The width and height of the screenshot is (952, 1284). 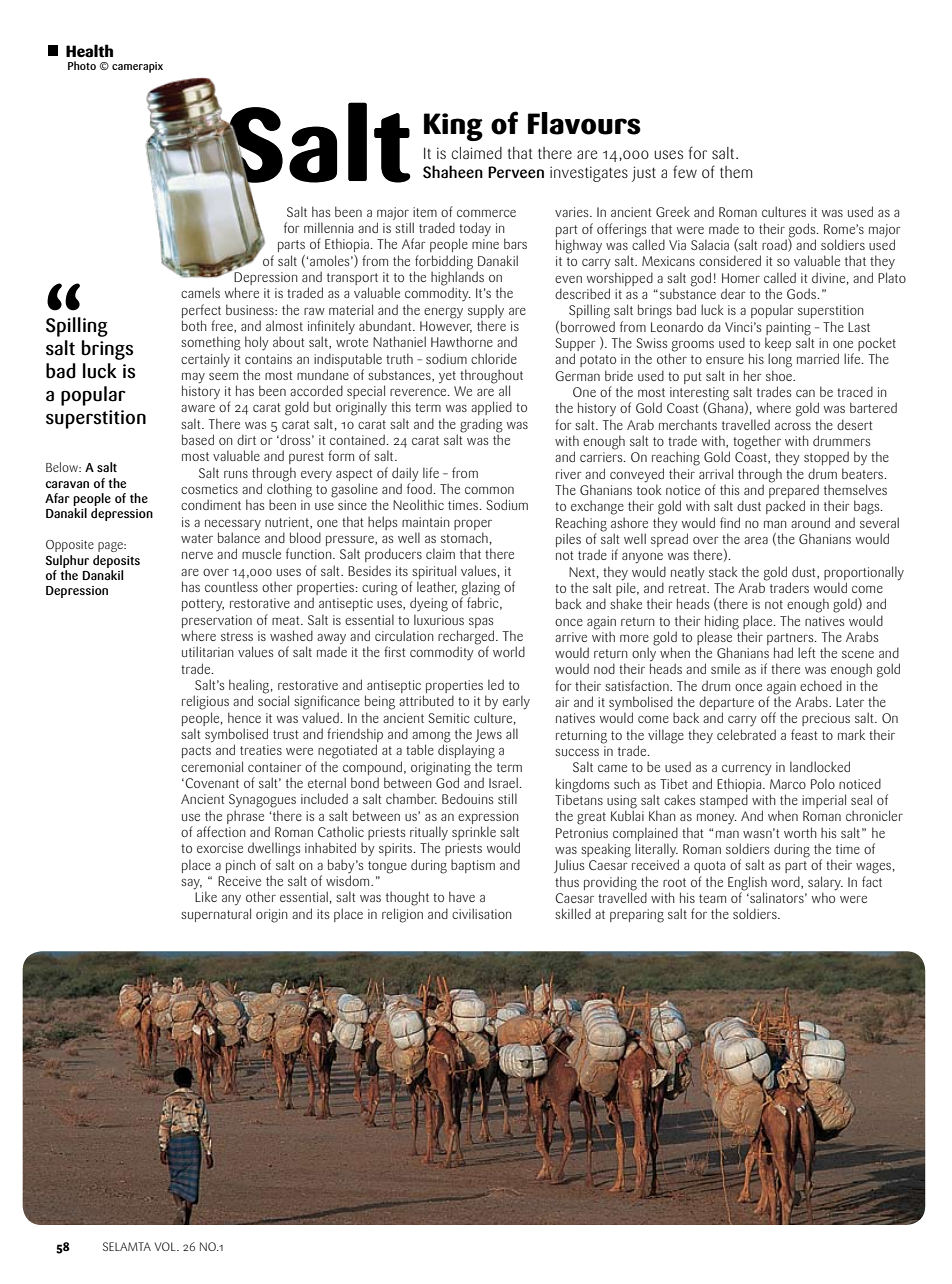 I want to click on Photo, so click(x=82, y=65).
